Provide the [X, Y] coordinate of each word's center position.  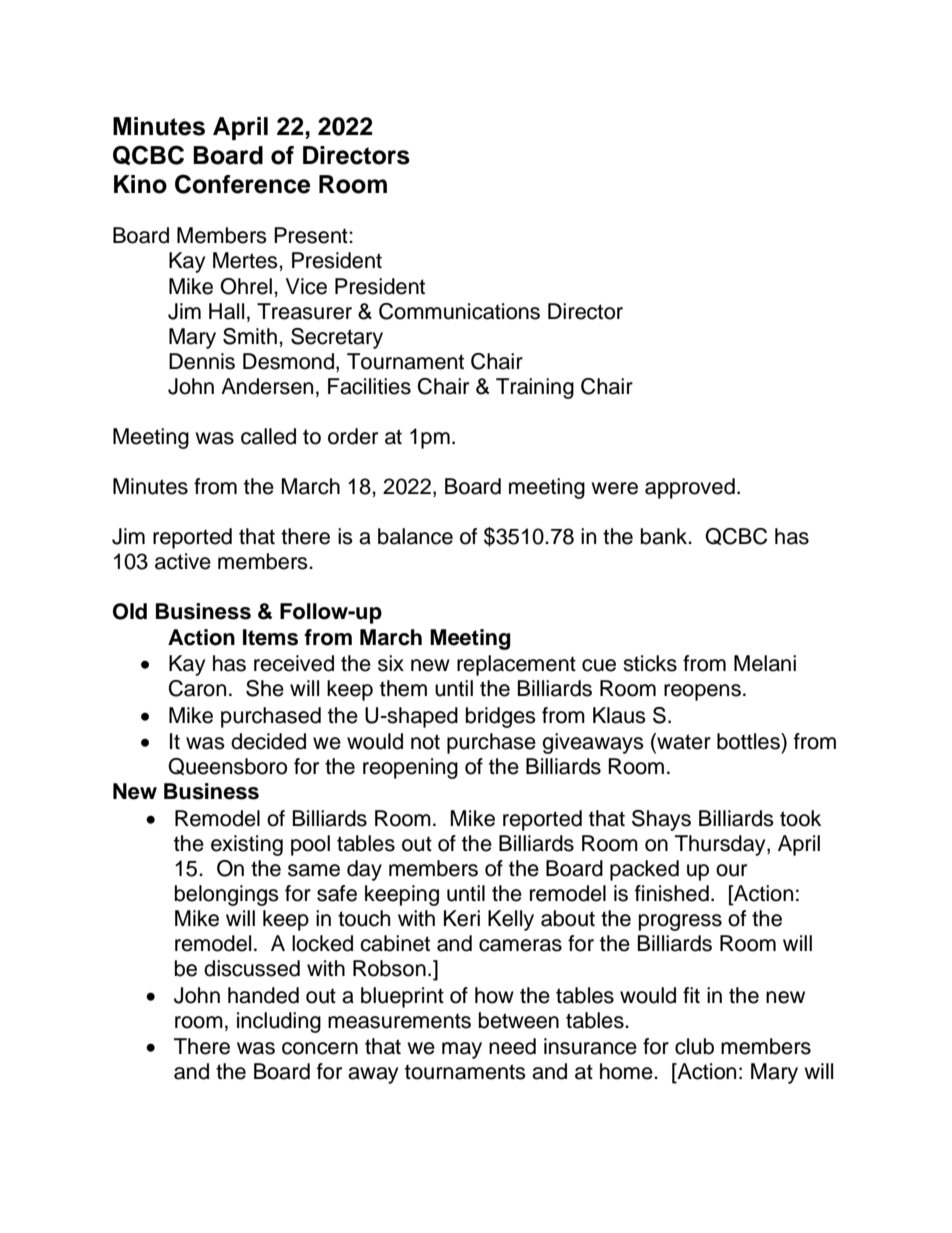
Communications [459, 311]
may [462, 1050]
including [279, 1022]
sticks [650, 663]
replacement [516, 665]
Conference [243, 184]
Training [535, 388]
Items [270, 637]
